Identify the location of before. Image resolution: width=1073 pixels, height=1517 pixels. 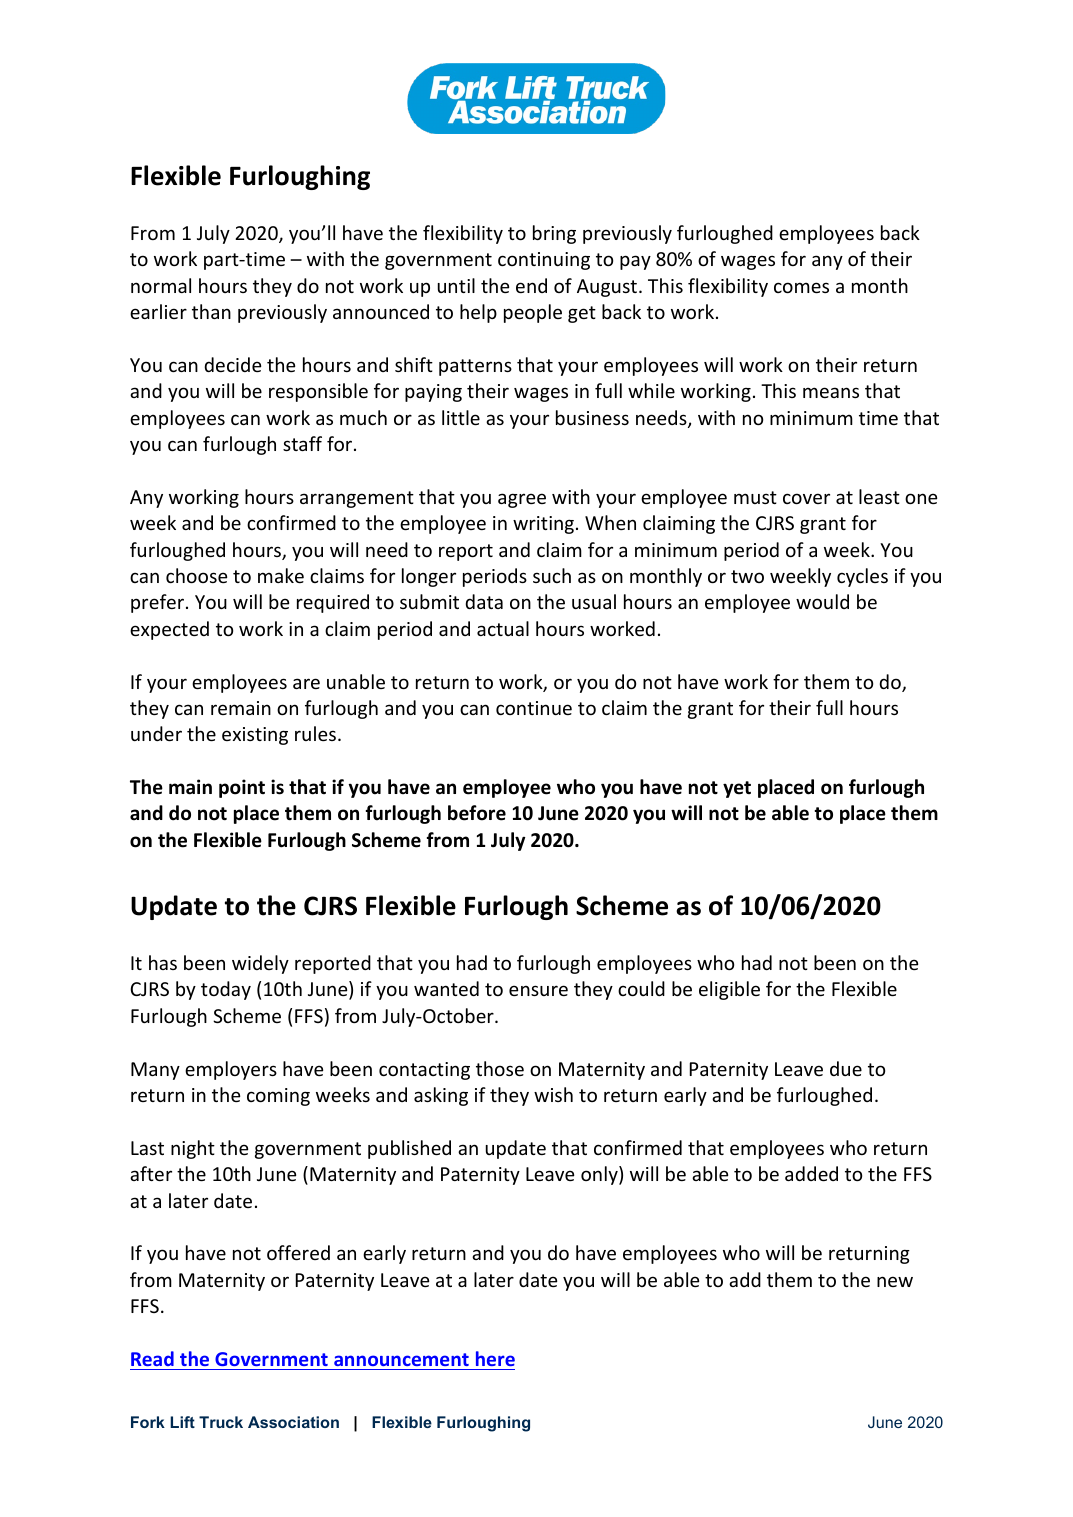
(477, 813).
